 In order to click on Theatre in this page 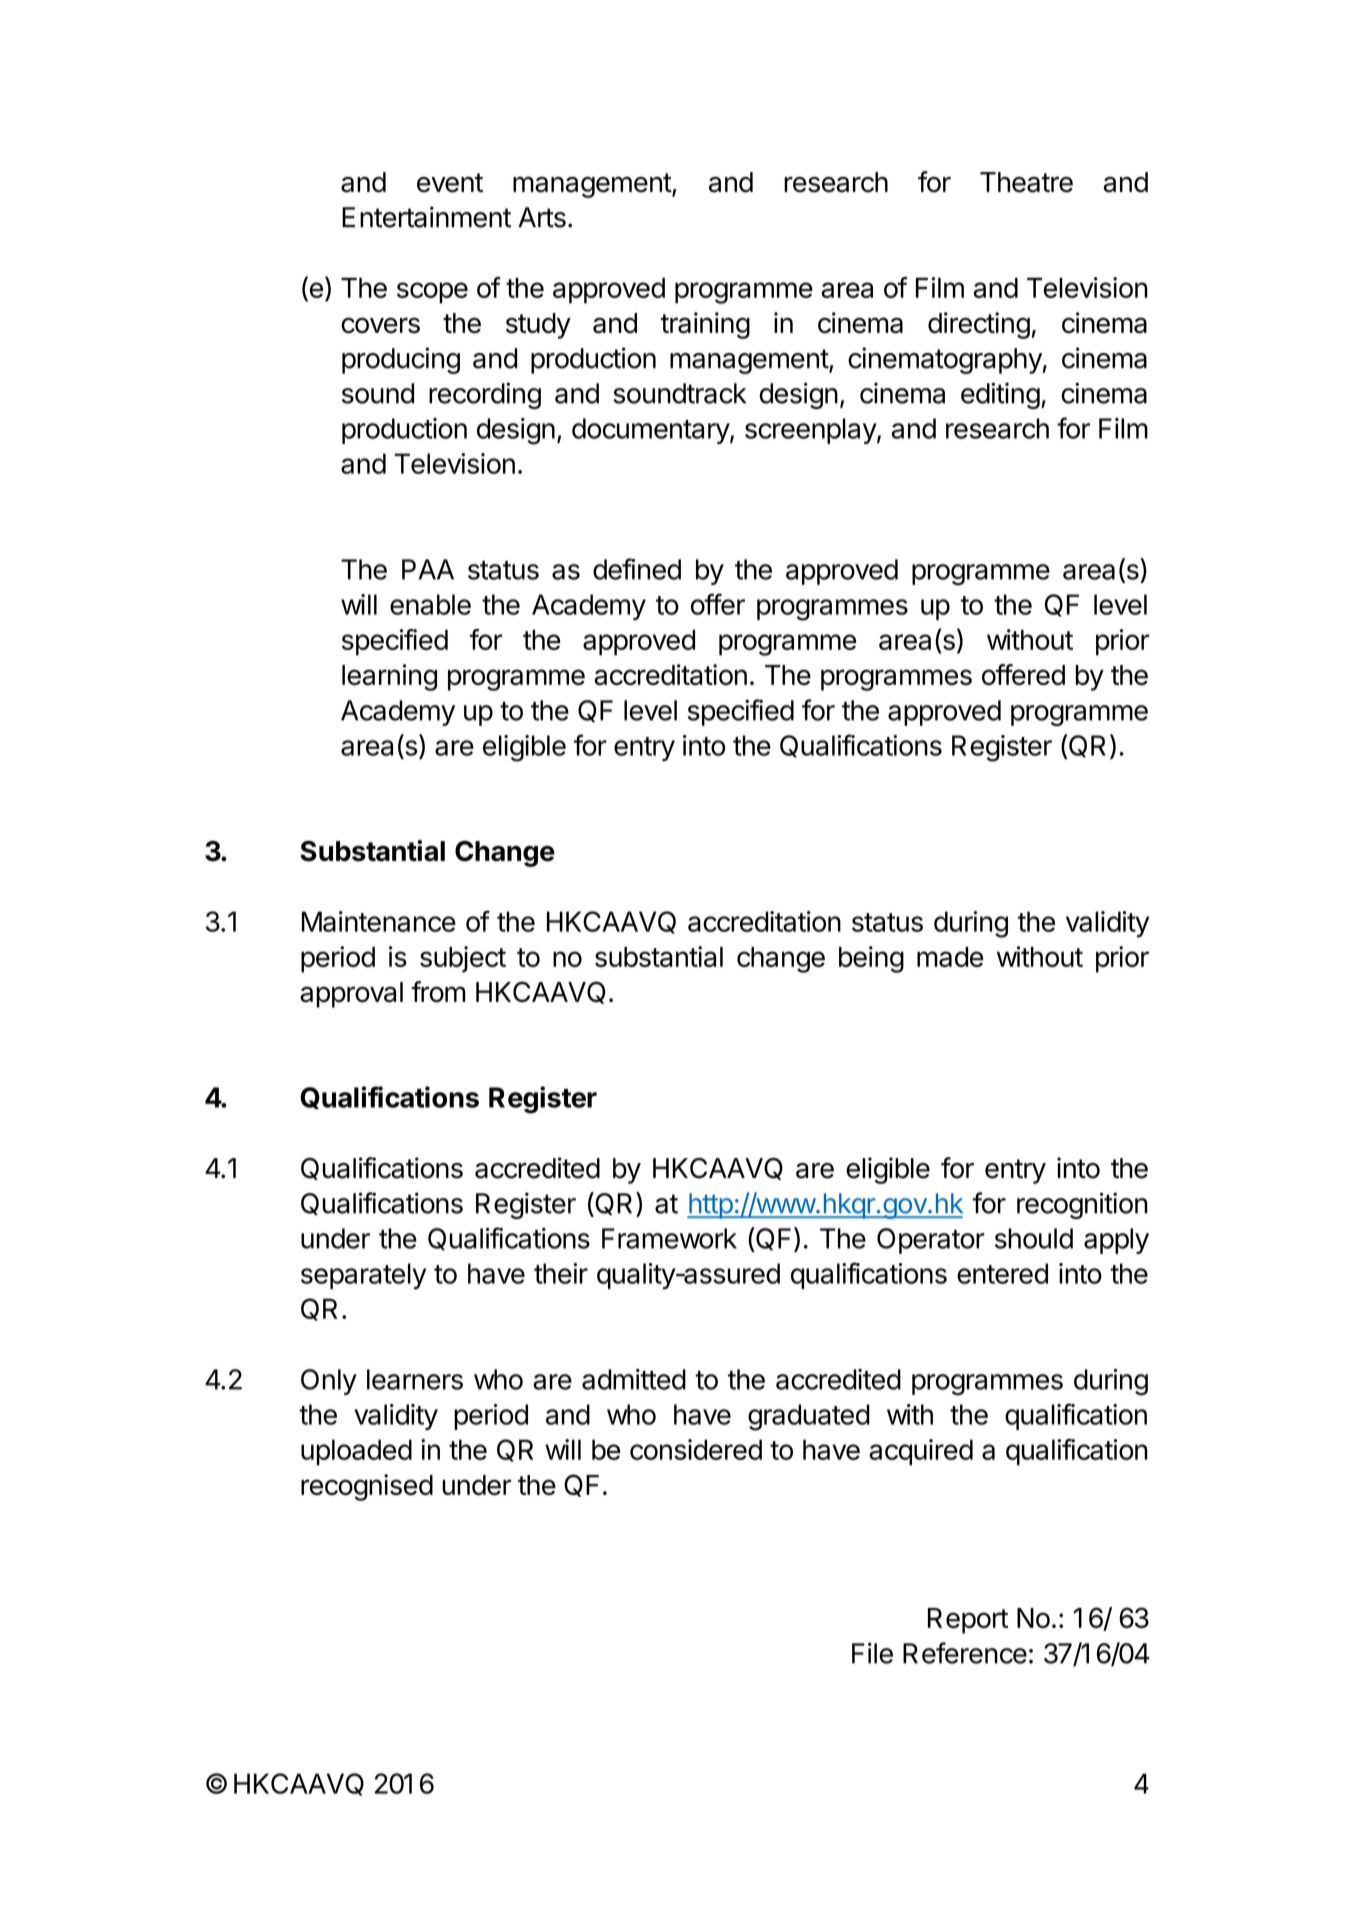, I will do `click(1026, 182)`.
